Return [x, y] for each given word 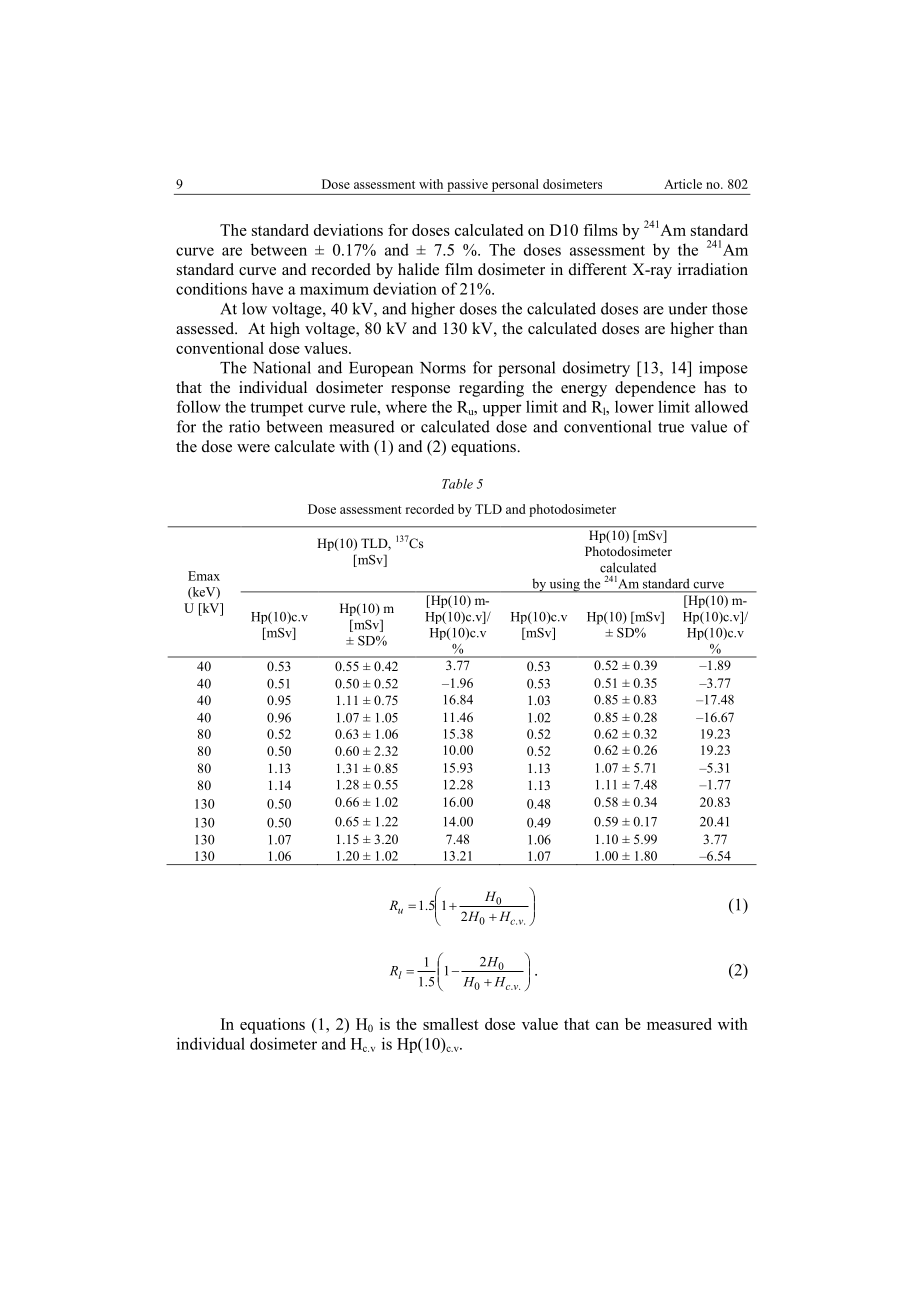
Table [457, 484]
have [267, 288]
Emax [204, 576]
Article [683, 184]
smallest [451, 1024]
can [607, 1026]
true [671, 427]
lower [634, 407]
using [564, 585]
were [253, 448]
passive [467, 185]
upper [502, 410]
